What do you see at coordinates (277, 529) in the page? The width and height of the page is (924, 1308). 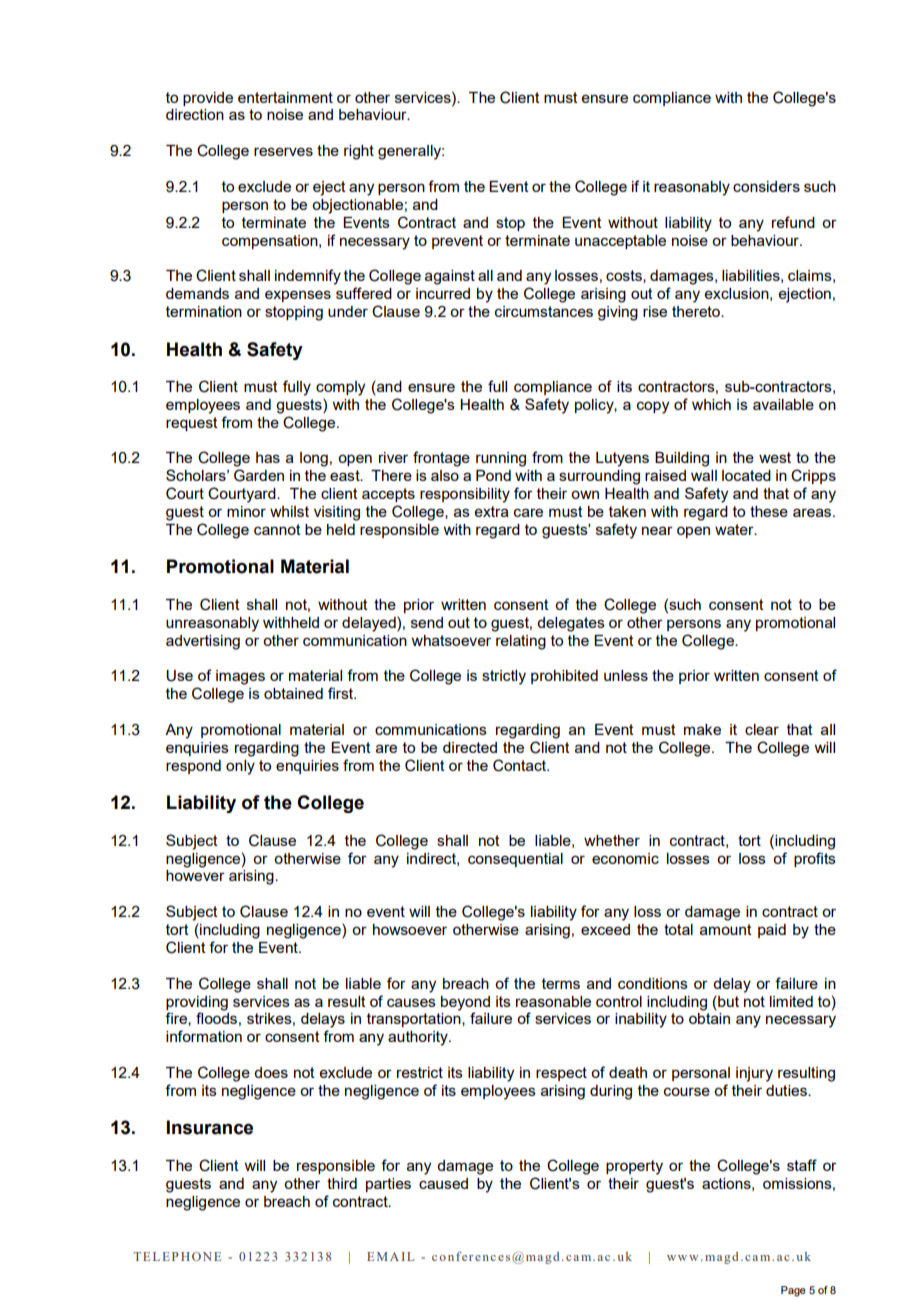 I see `cannot` at bounding box center [277, 529].
